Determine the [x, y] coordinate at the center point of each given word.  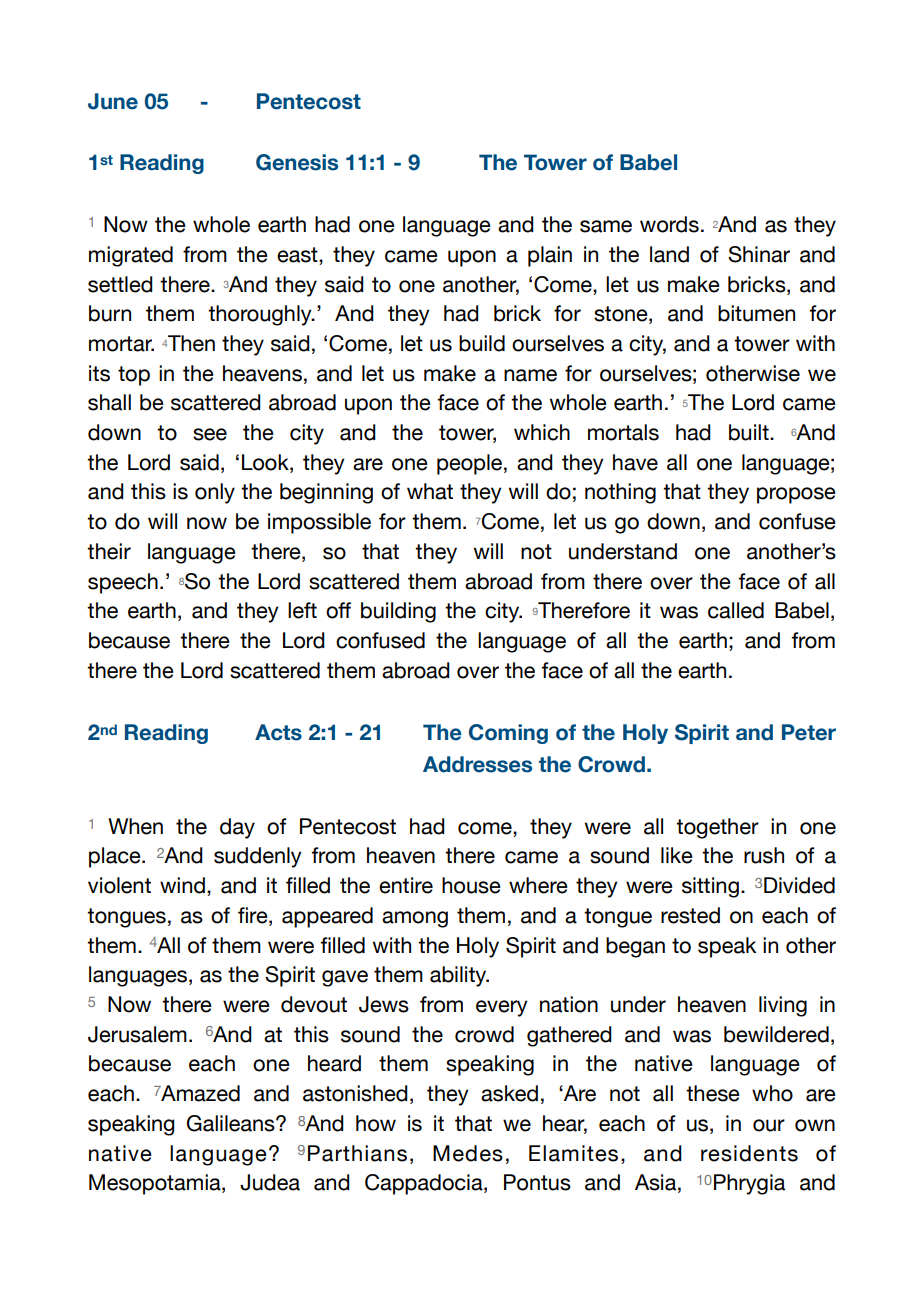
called [736, 610]
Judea [270, 1182]
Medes [468, 1153]
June [113, 101]
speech [123, 583]
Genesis [297, 162]
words [669, 224]
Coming [508, 734]
